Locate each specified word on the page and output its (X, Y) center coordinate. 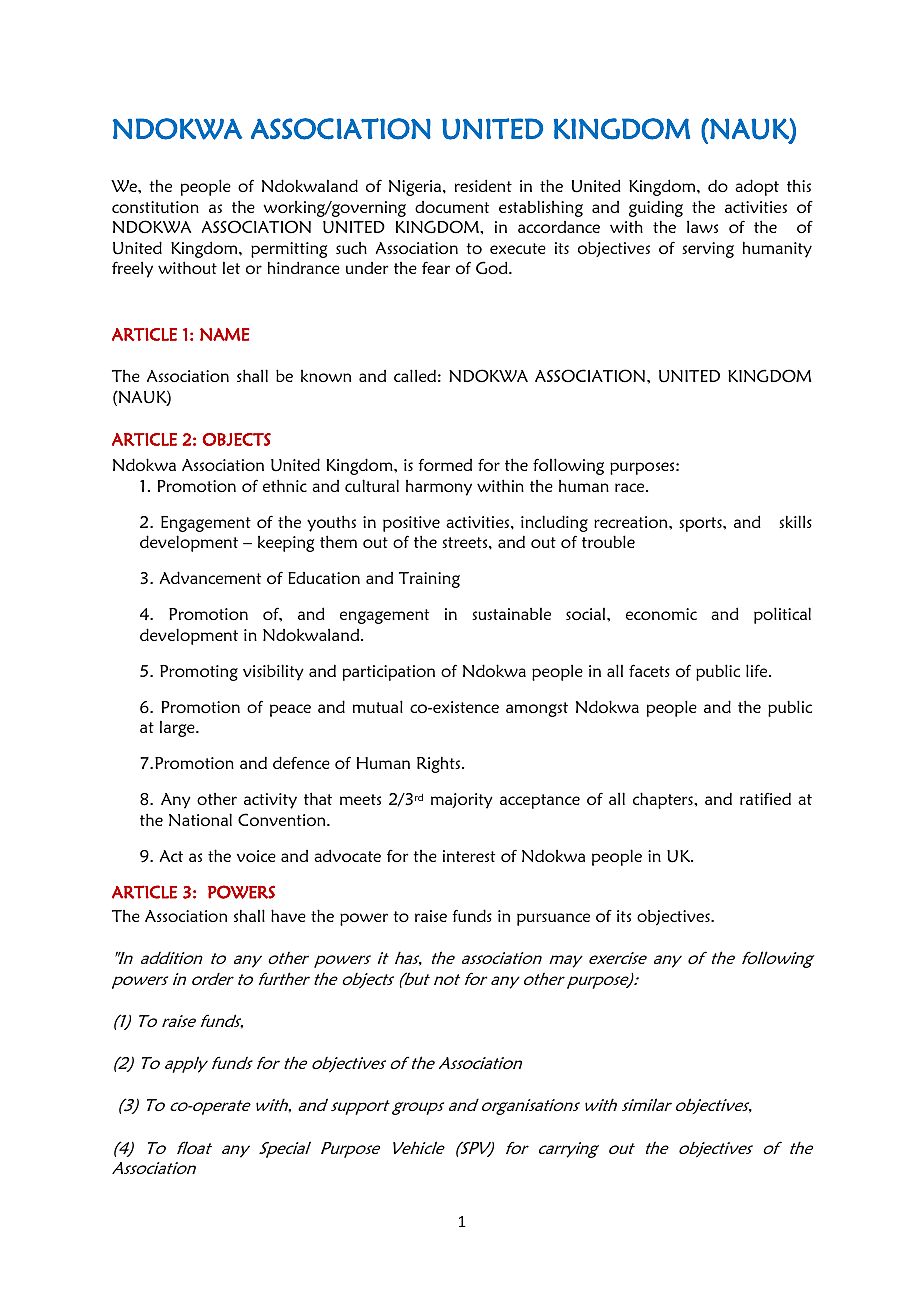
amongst (537, 709)
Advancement (210, 577)
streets (466, 542)
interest (469, 856)
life (758, 670)
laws (702, 226)
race (631, 487)
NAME (225, 334)
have (288, 915)
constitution (155, 207)
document (452, 207)
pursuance (553, 919)
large (178, 728)
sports (701, 524)
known (326, 376)
